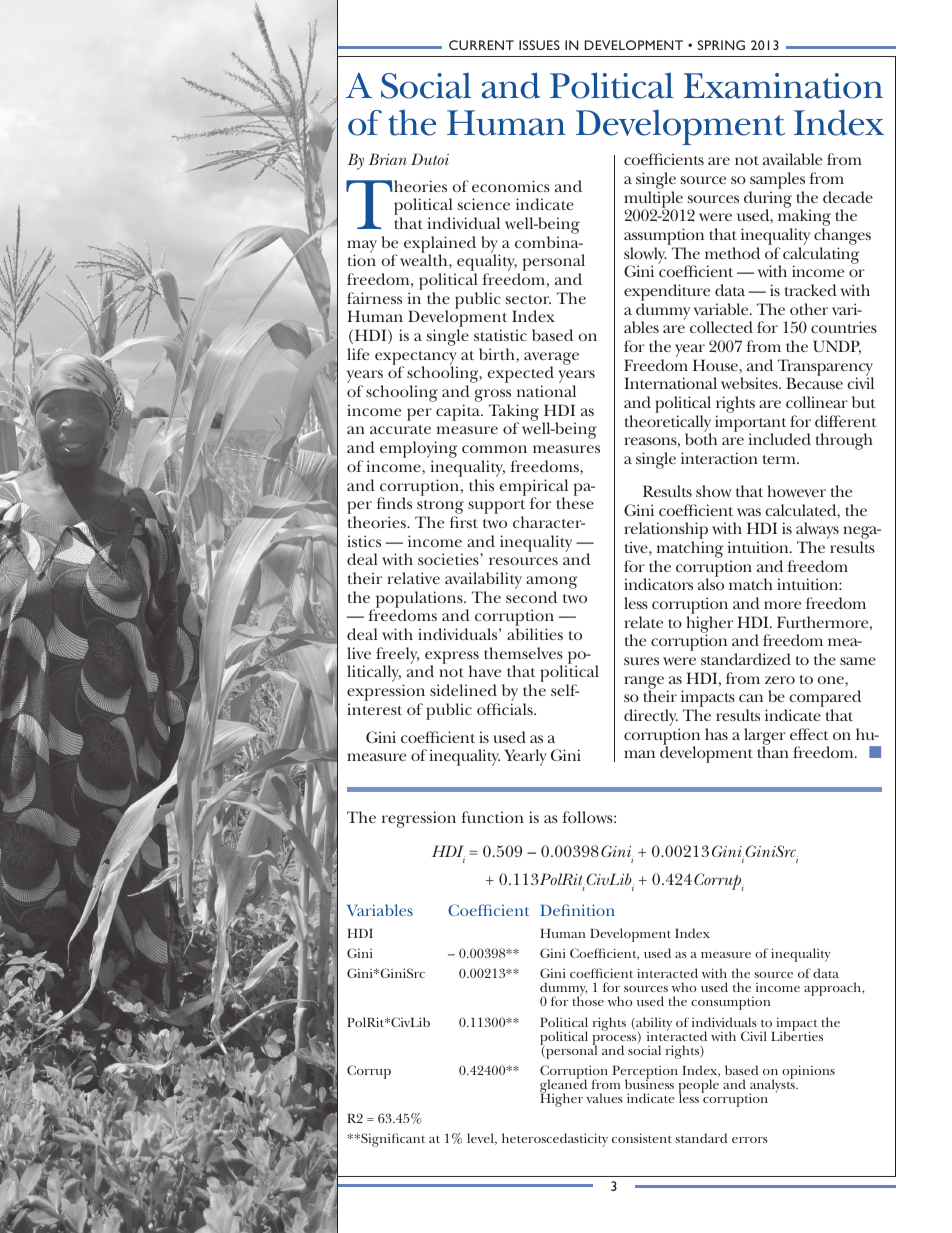  Describe the element at coordinates (419, 819) in the document. I see `regression` at that location.
